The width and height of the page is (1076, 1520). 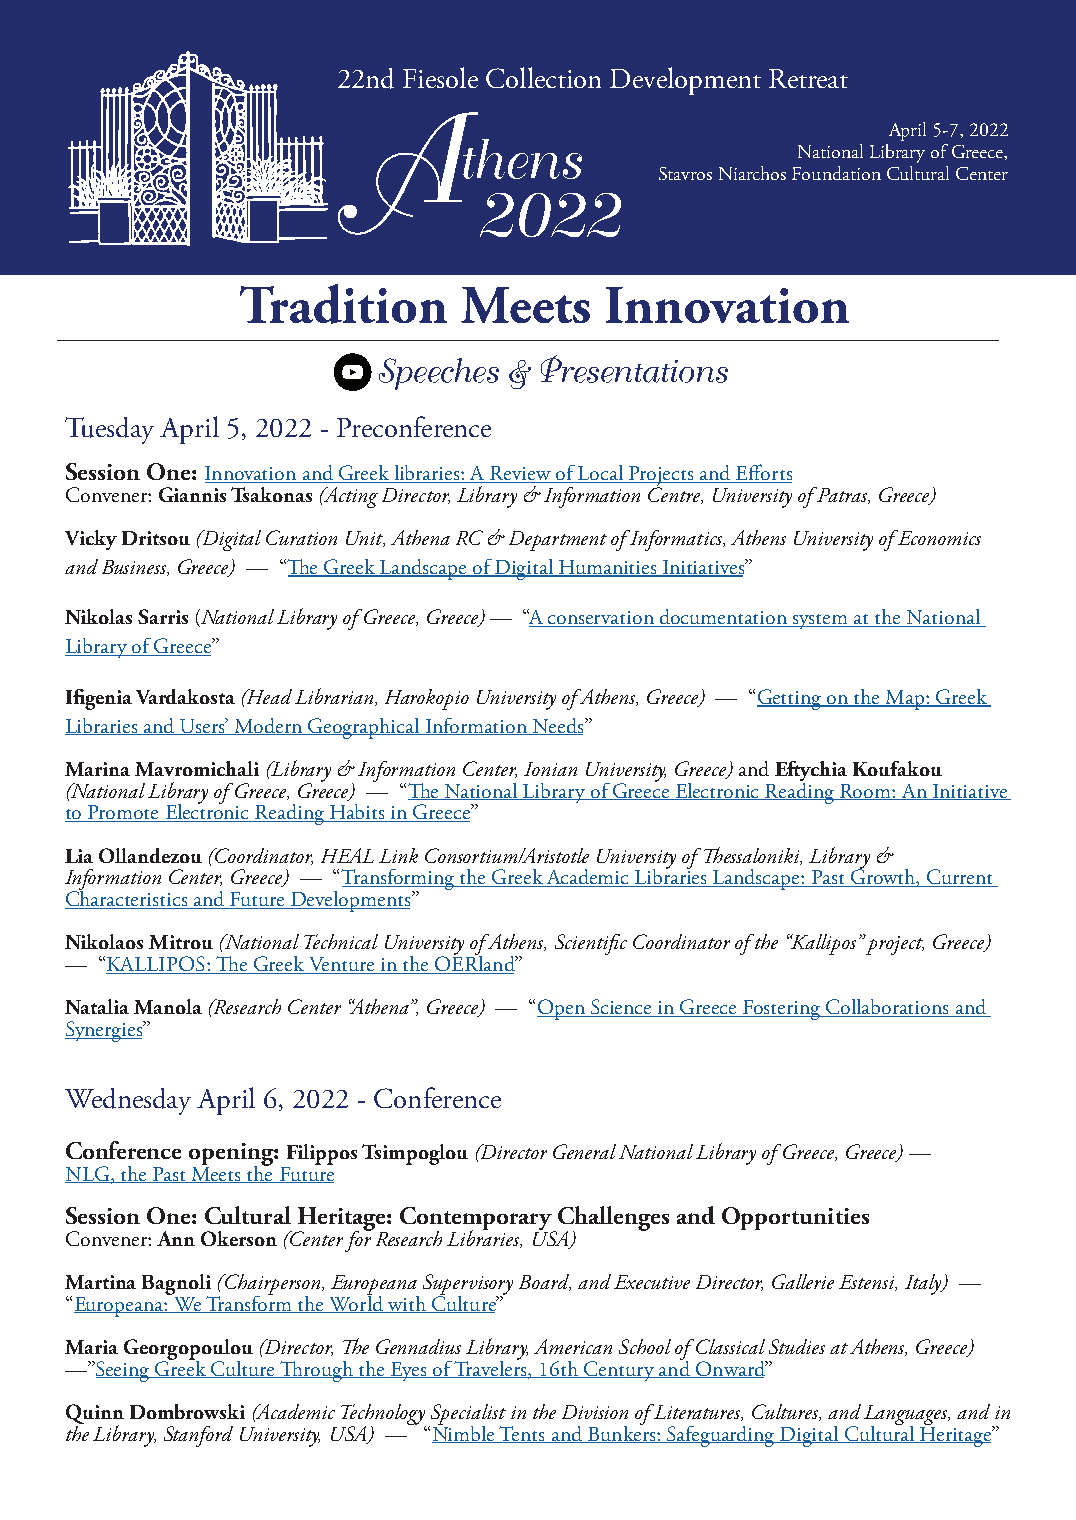 I want to click on Retreat, so click(x=808, y=78).
